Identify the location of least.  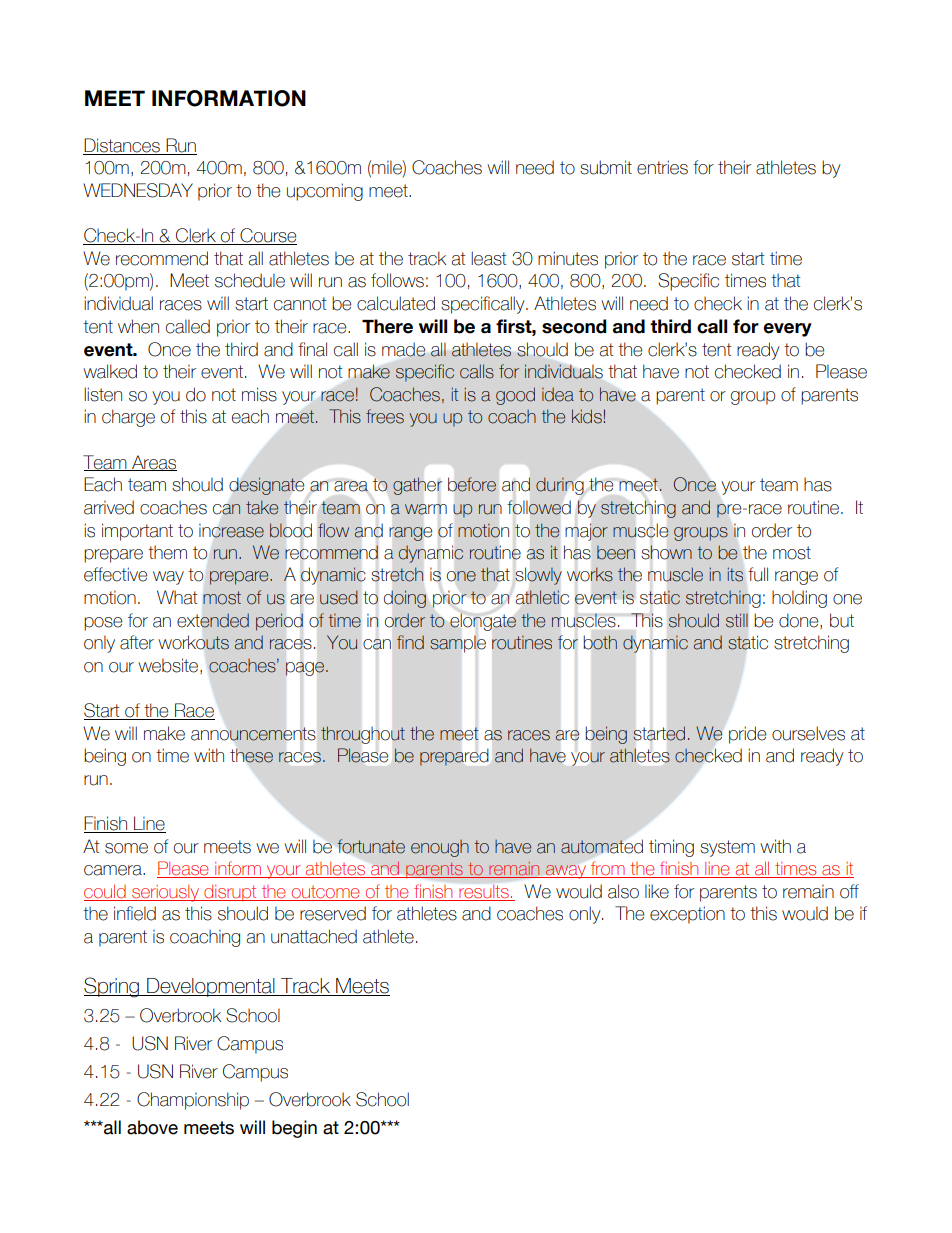
(488, 258).
